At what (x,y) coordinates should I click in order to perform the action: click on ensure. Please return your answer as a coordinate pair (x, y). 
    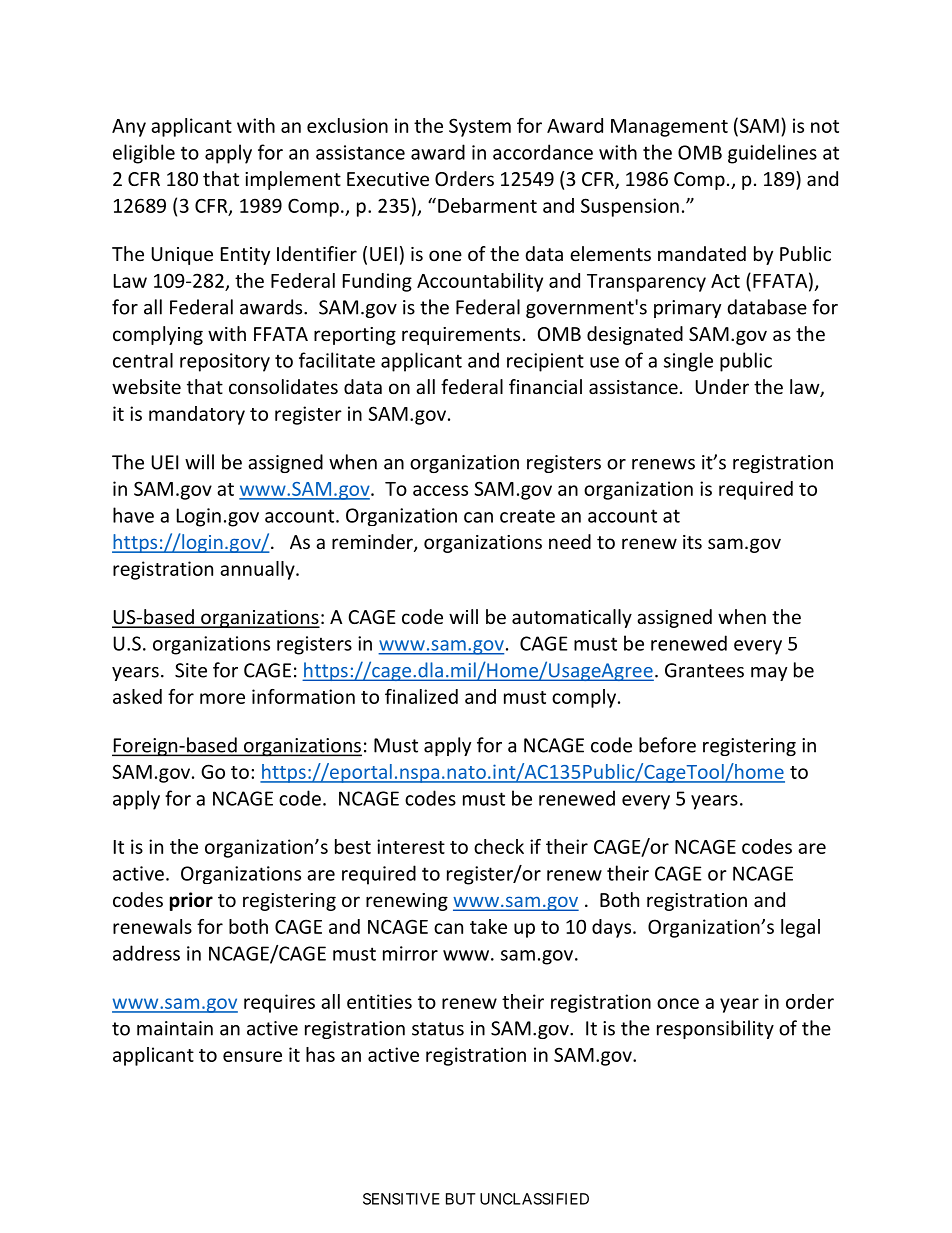
    Looking at the image, I should click on (252, 1056).
